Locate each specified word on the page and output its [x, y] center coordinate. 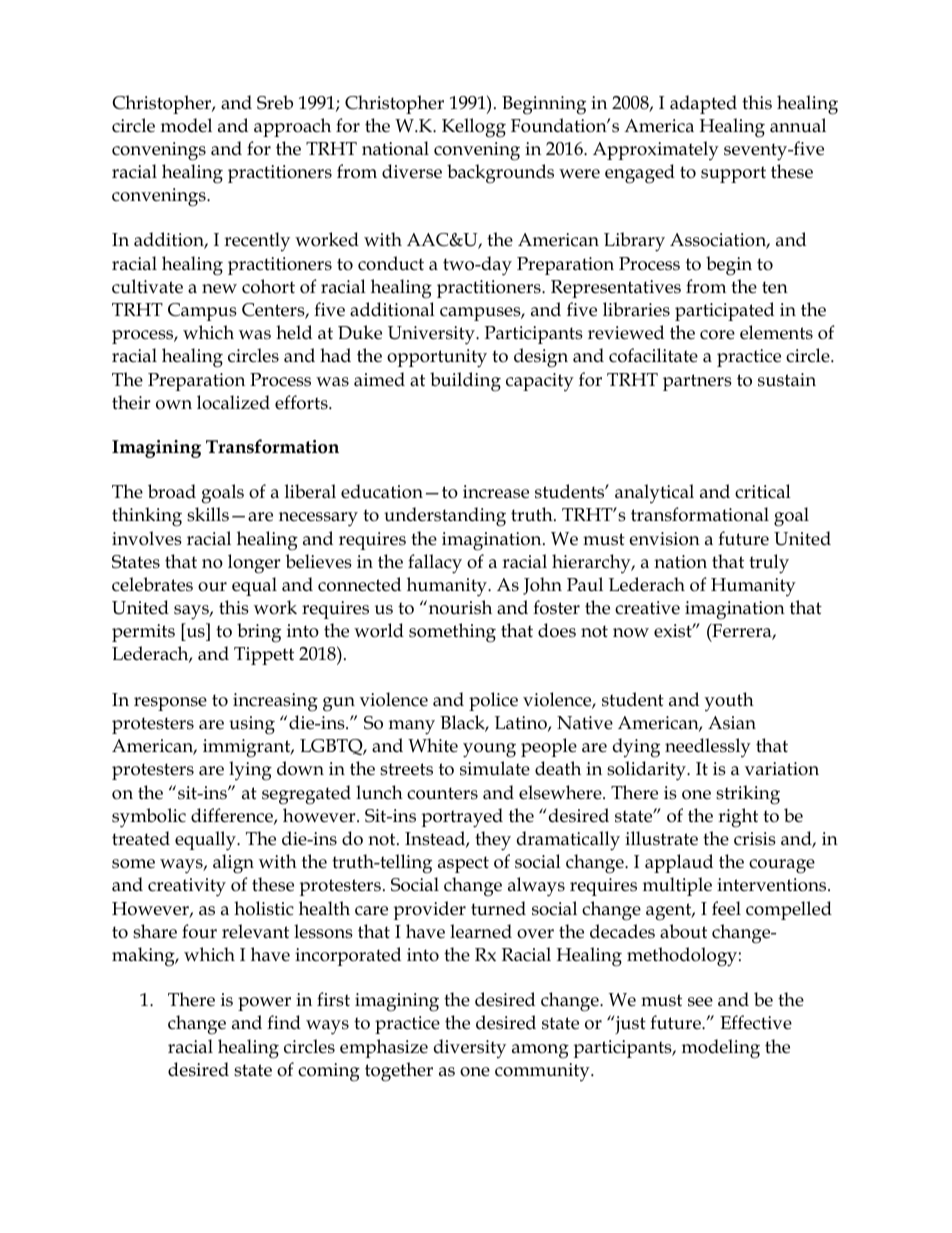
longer [254, 564]
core [717, 335]
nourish [459, 607]
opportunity [437, 358]
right [738, 818]
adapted [703, 104]
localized [233, 402]
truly [769, 564]
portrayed [462, 818]
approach [292, 127]
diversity [470, 1049]
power [264, 1004]
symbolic [149, 818]
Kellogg [474, 128]
